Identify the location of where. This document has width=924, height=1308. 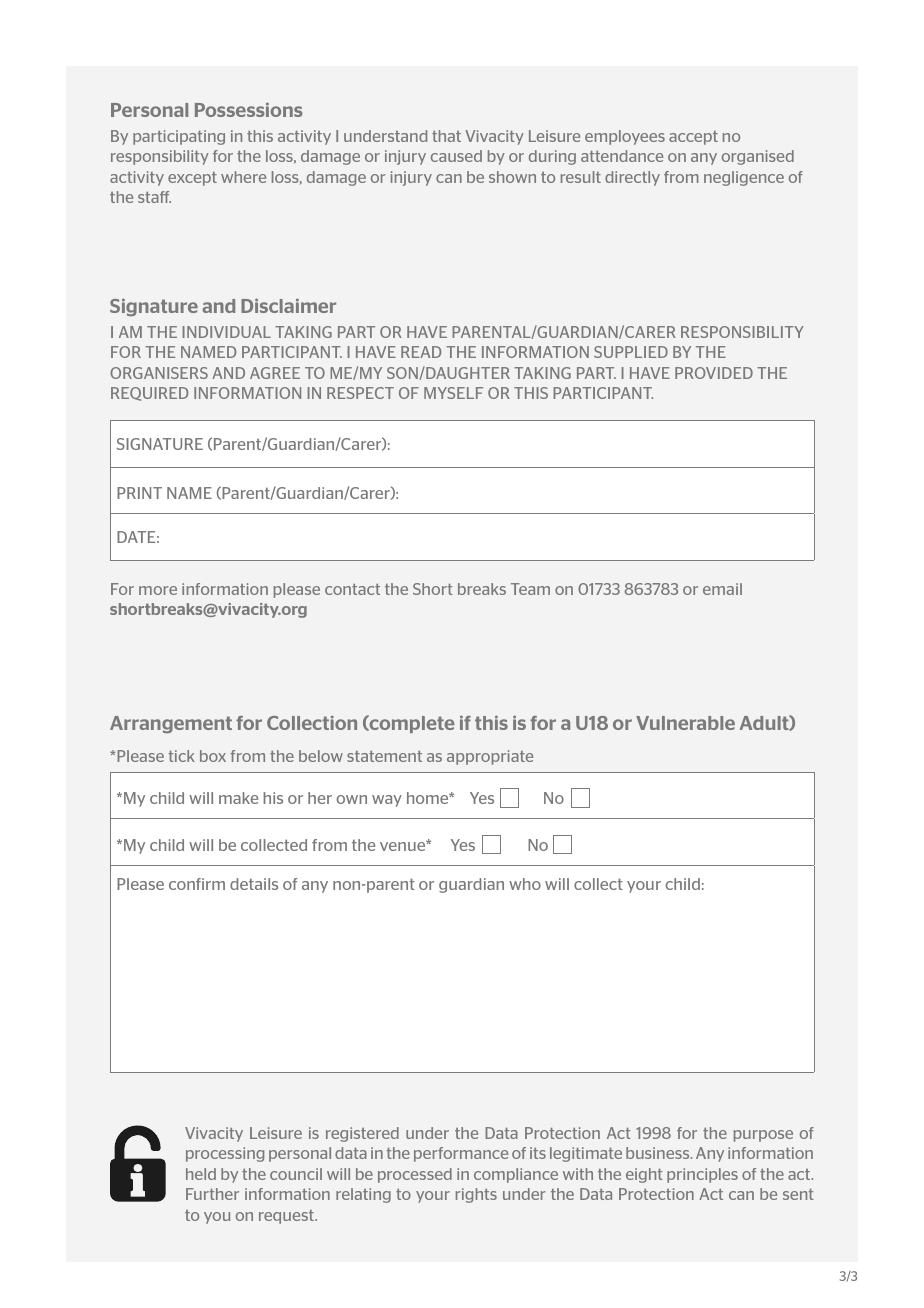
(243, 177).
